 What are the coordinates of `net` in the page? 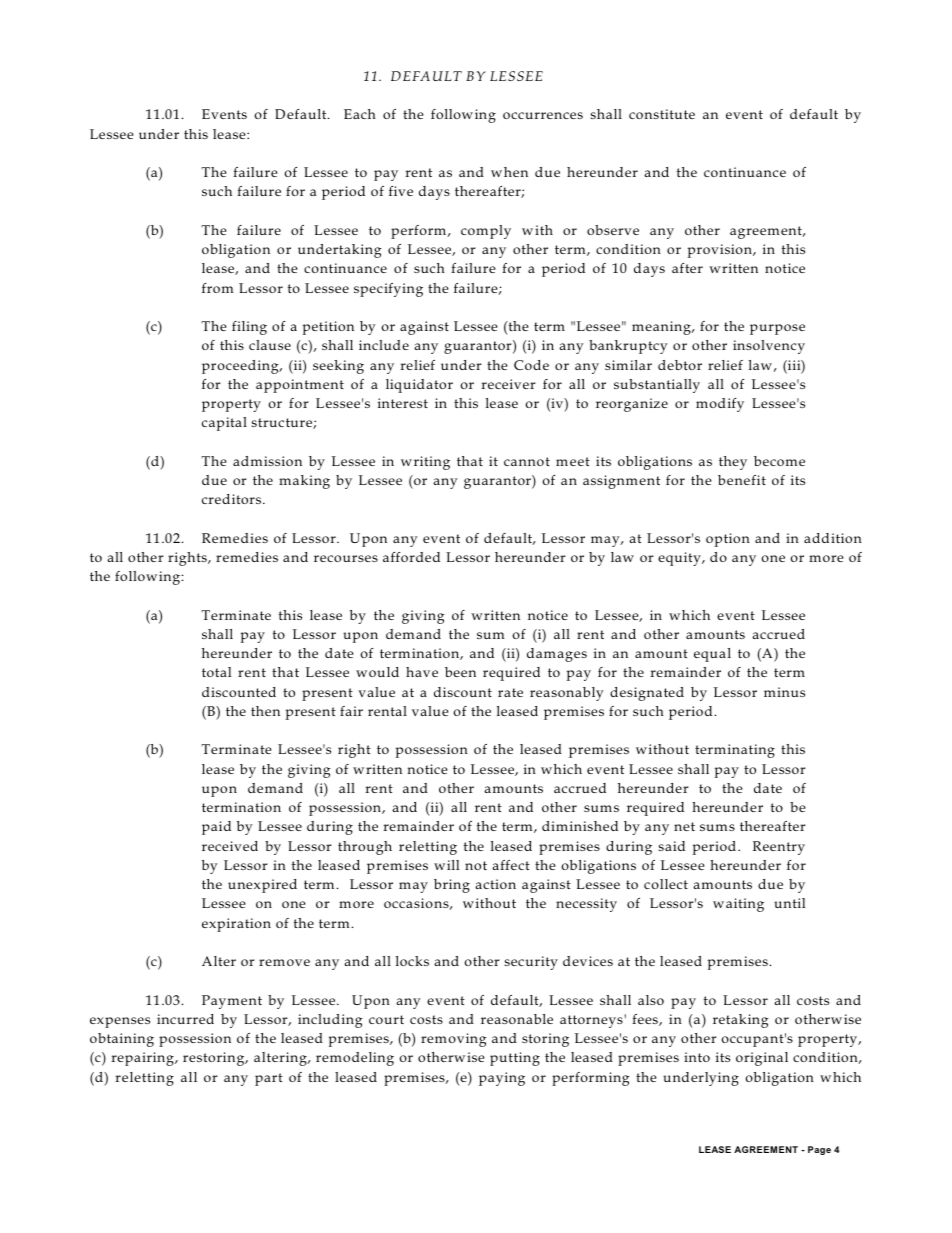 It's located at (684, 826).
